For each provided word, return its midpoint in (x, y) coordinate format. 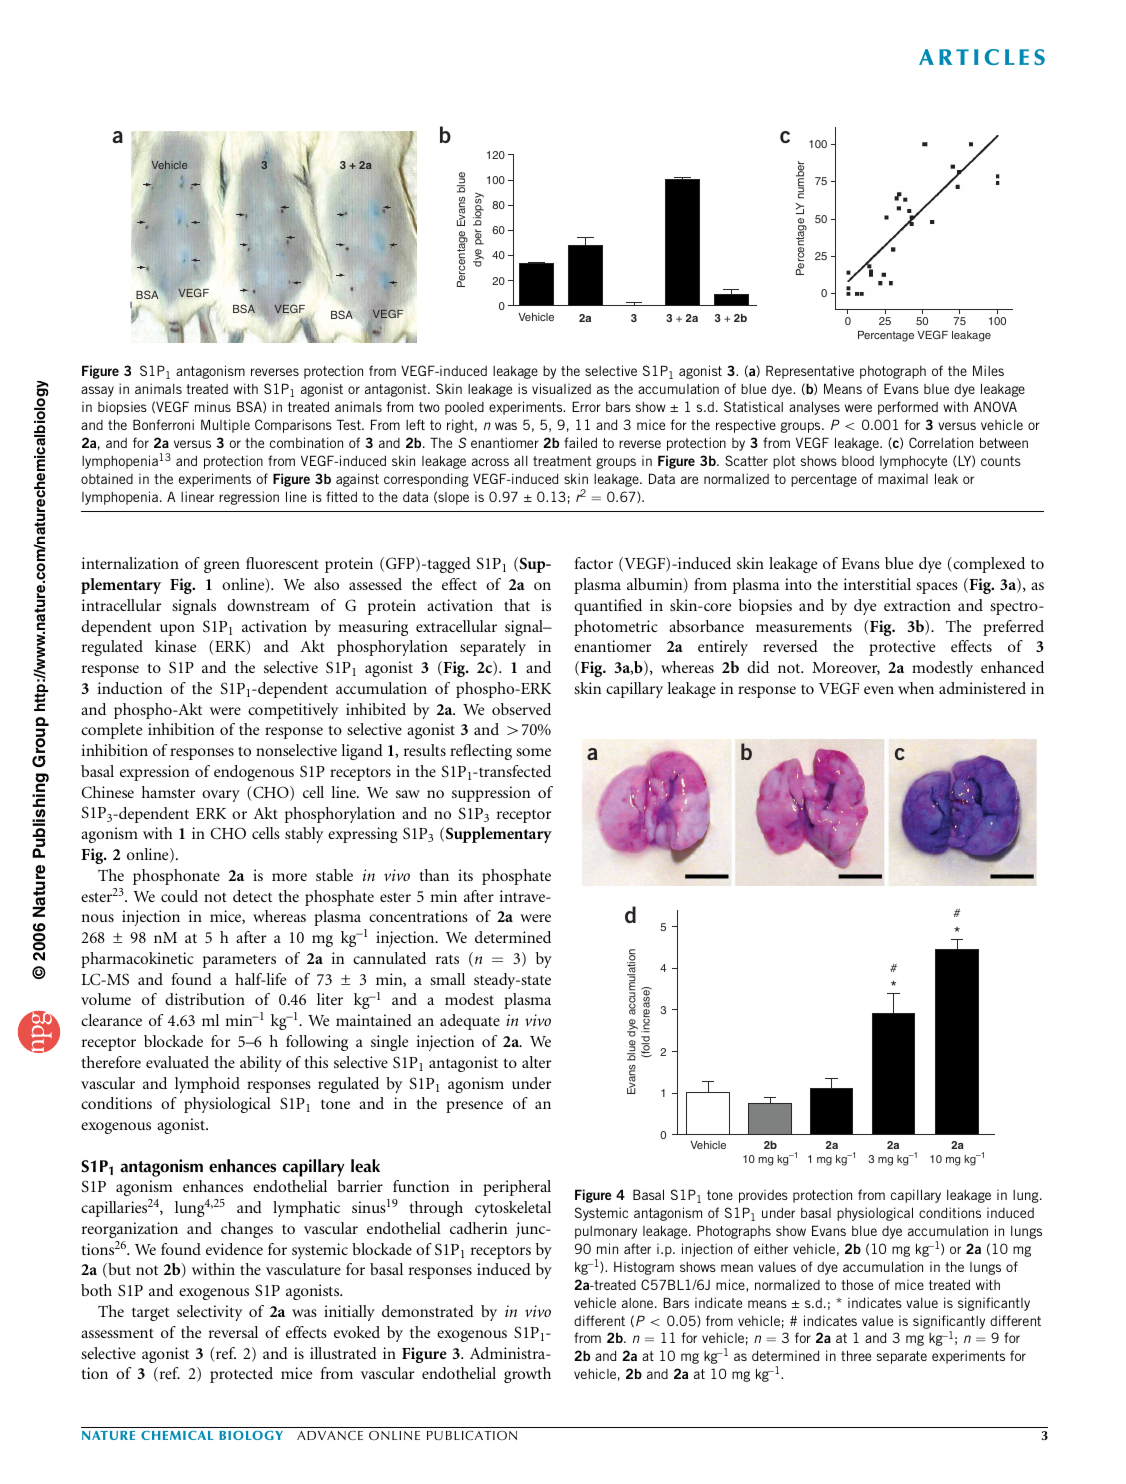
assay (97, 391)
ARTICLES (982, 57)
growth (527, 1375)
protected (241, 1375)
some (533, 752)
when (916, 688)
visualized (561, 388)
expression (154, 773)
